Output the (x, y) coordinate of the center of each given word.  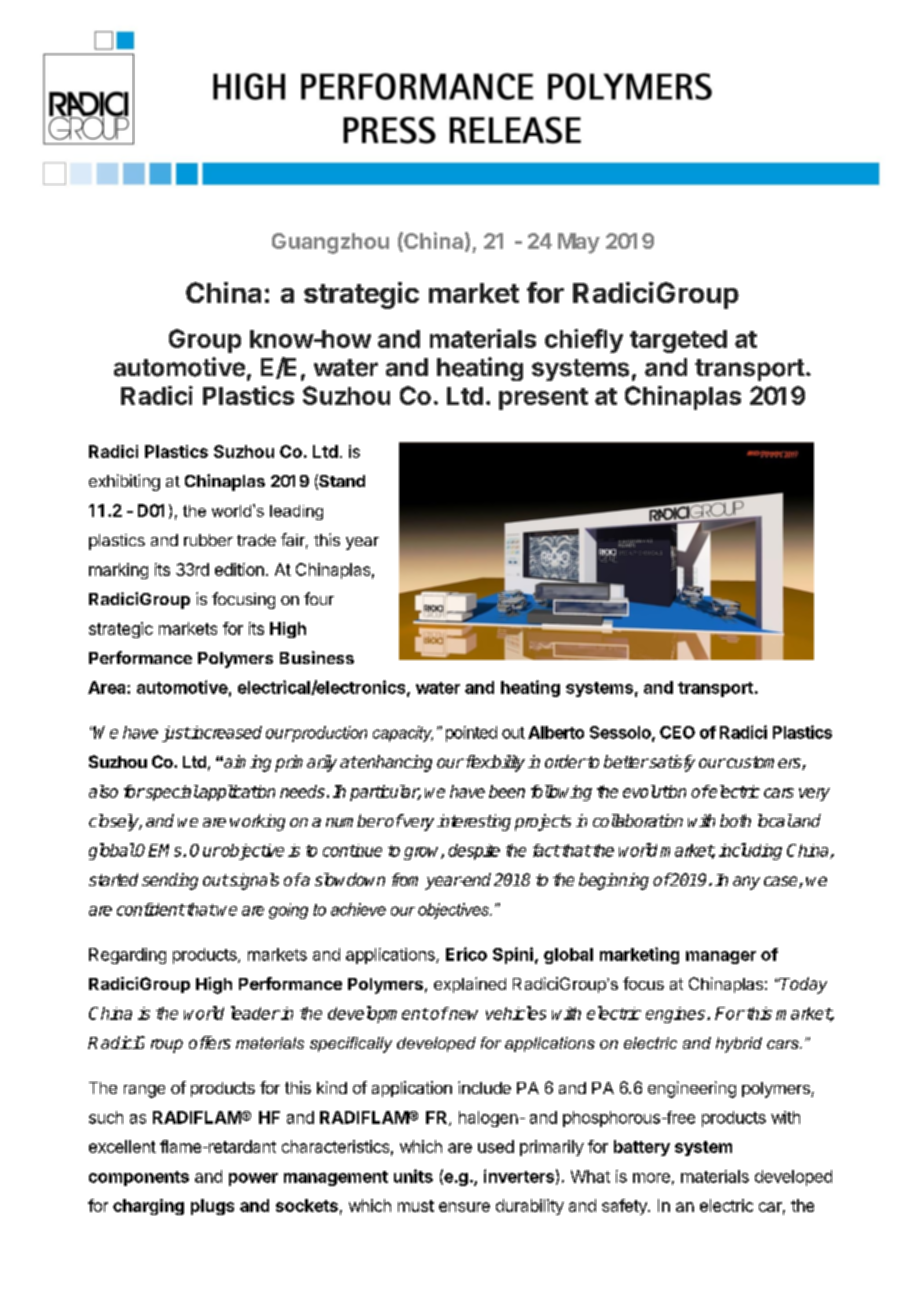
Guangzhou (330, 243)
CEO (677, 732)
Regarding (127, 956)
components (139, 1178)
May (579, 243)
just (176, 734)
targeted (678, 341)
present (543, 399)
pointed (471, 734)
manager (721, 957)
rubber (208, 540)
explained (470, 985)
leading (296, 512)
